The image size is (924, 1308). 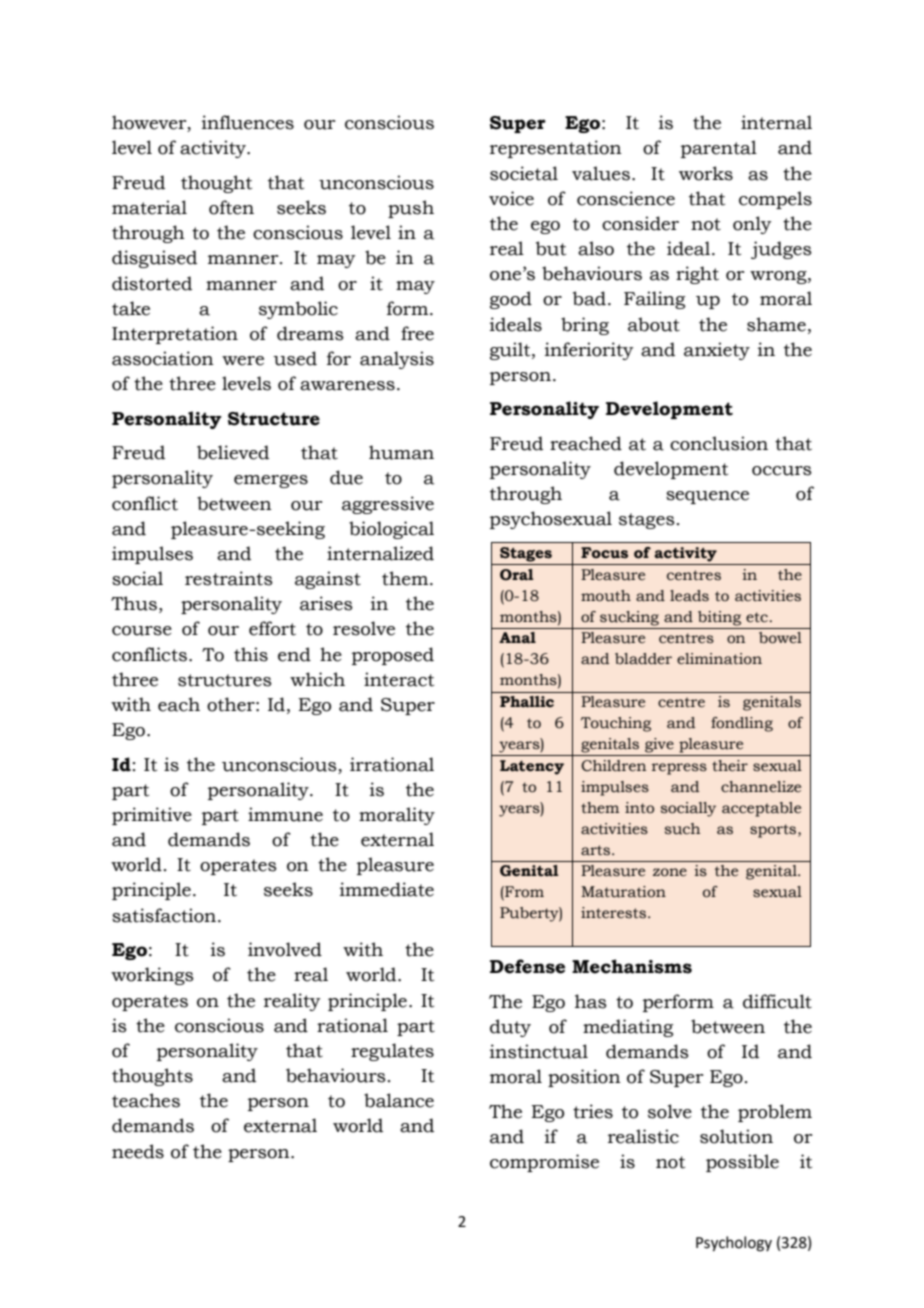 I want to click on interact, so click(x=399, y=679).
